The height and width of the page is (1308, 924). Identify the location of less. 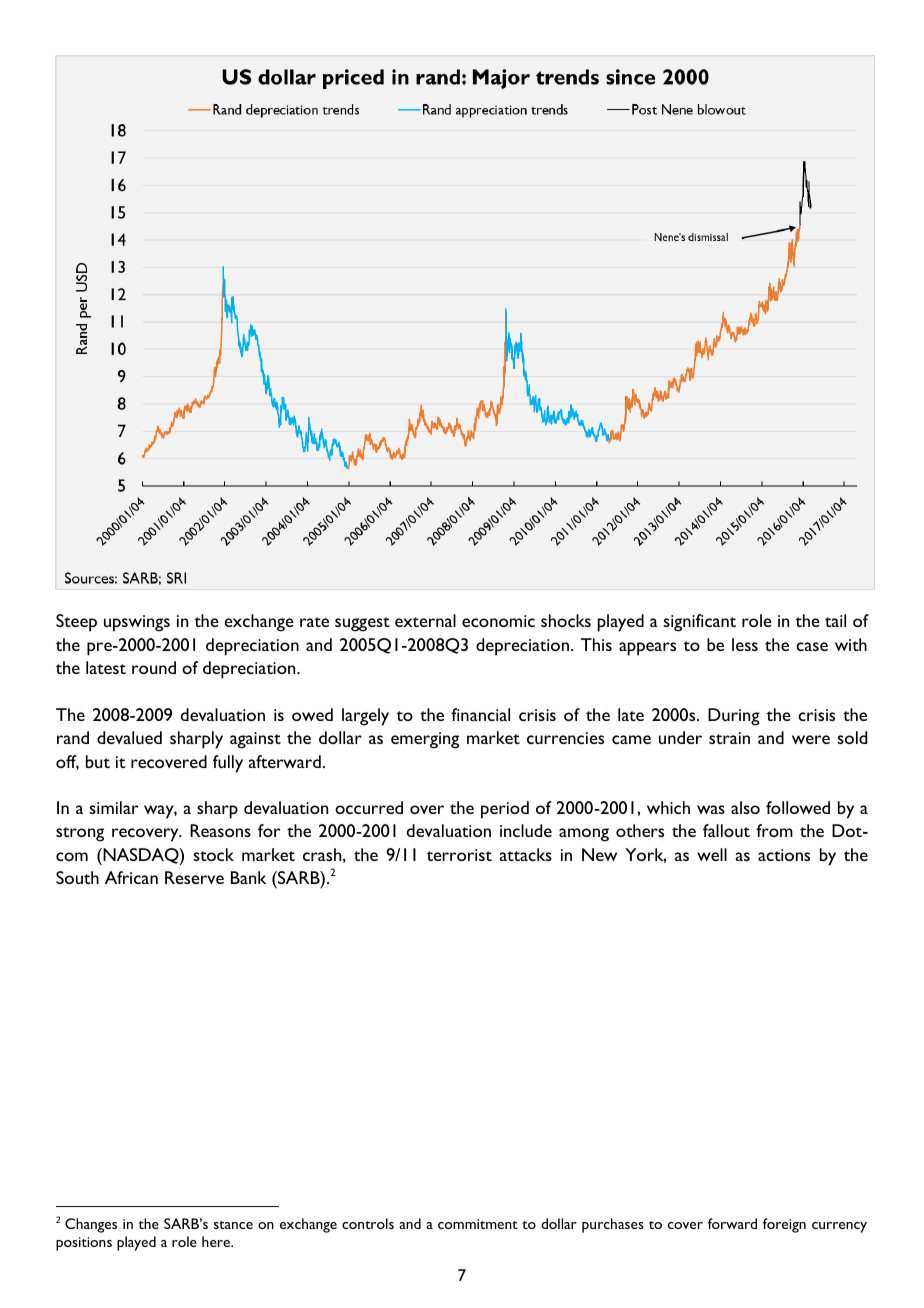
(745, 644).
